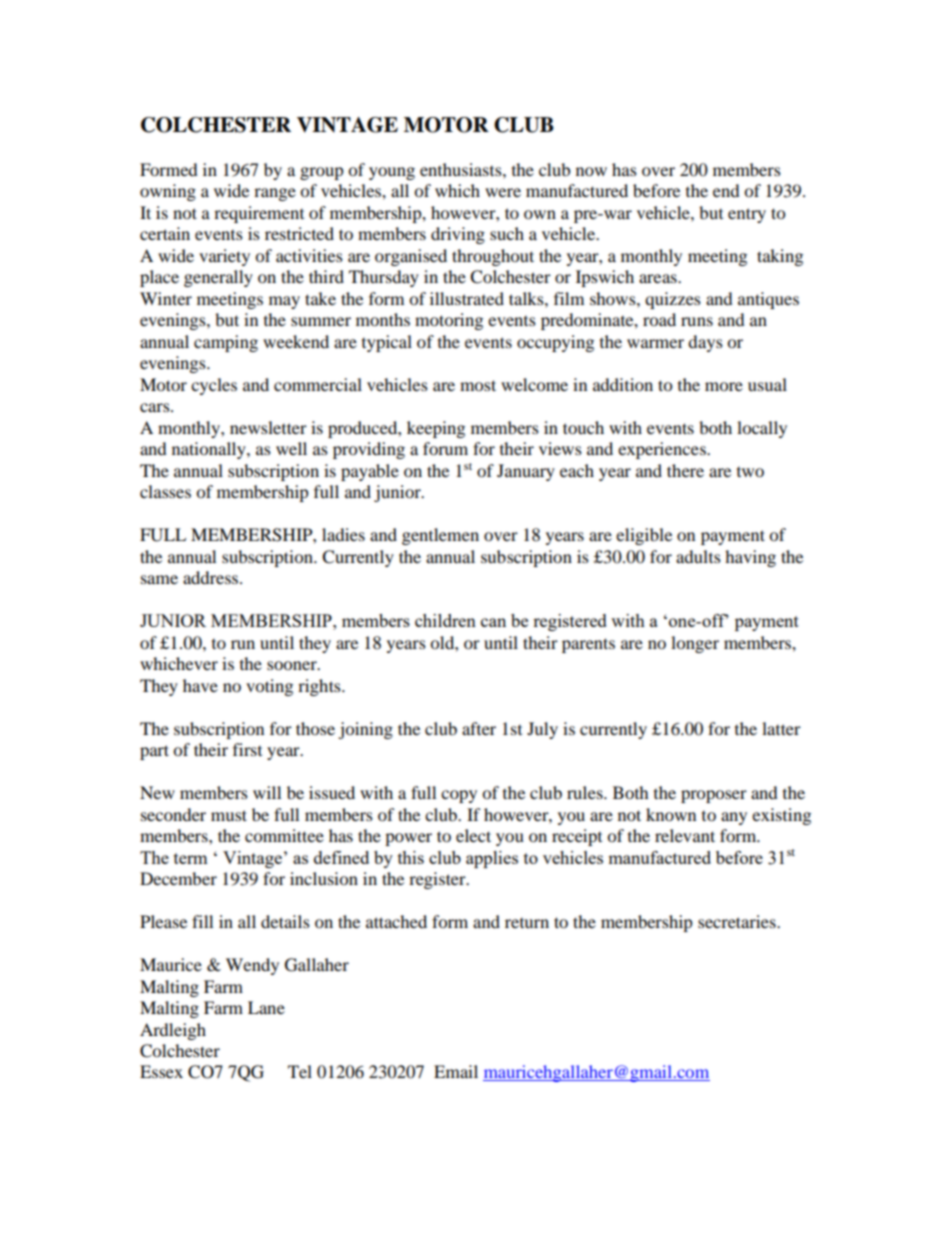 This screenshot has width=952, height=1233. What do you see at coordinates (492, 859) in the screenshot?
I see `applies` at bounding box center [492, 859].
